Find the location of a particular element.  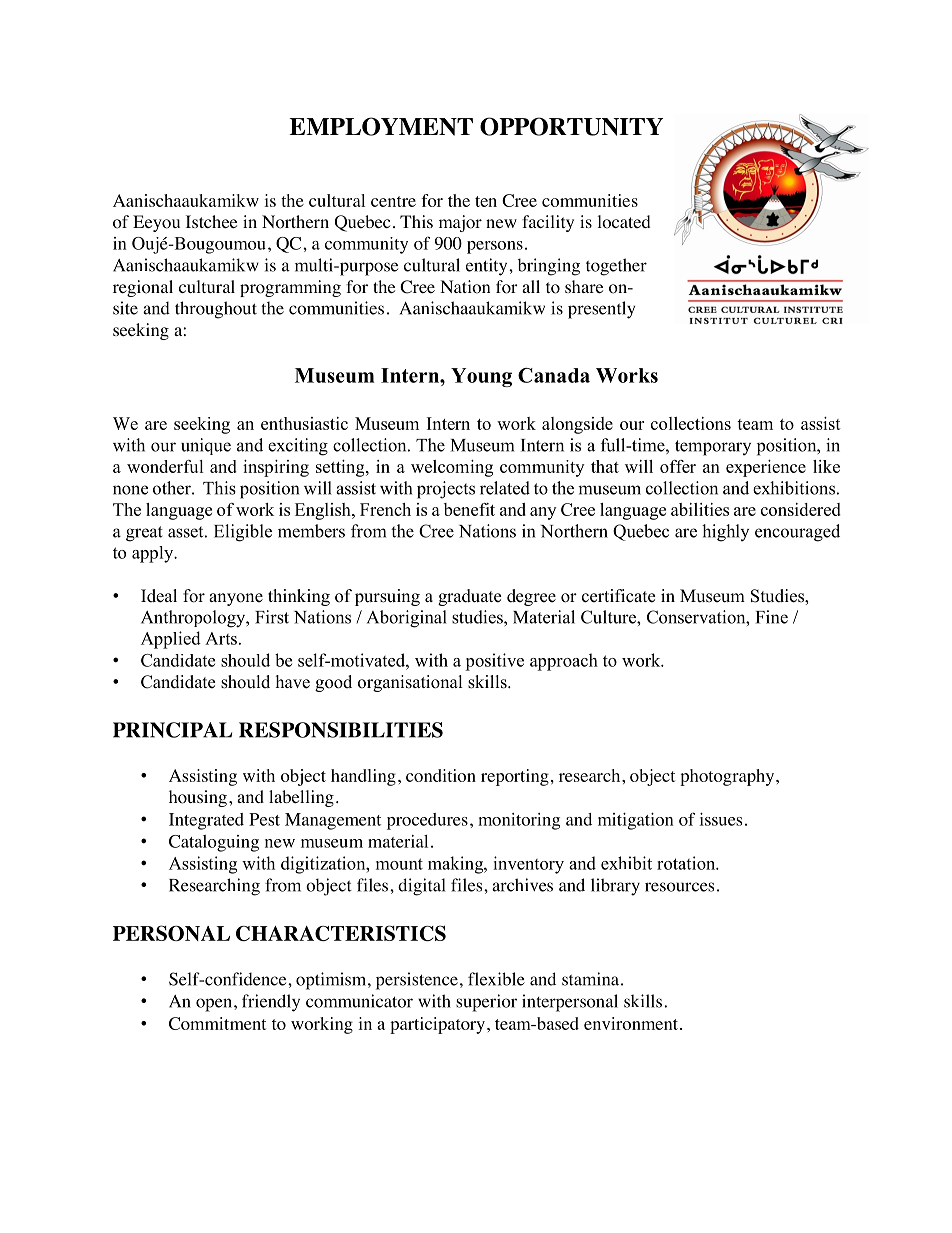

OPPORTUNITY is located at coordinates (571, 126).
